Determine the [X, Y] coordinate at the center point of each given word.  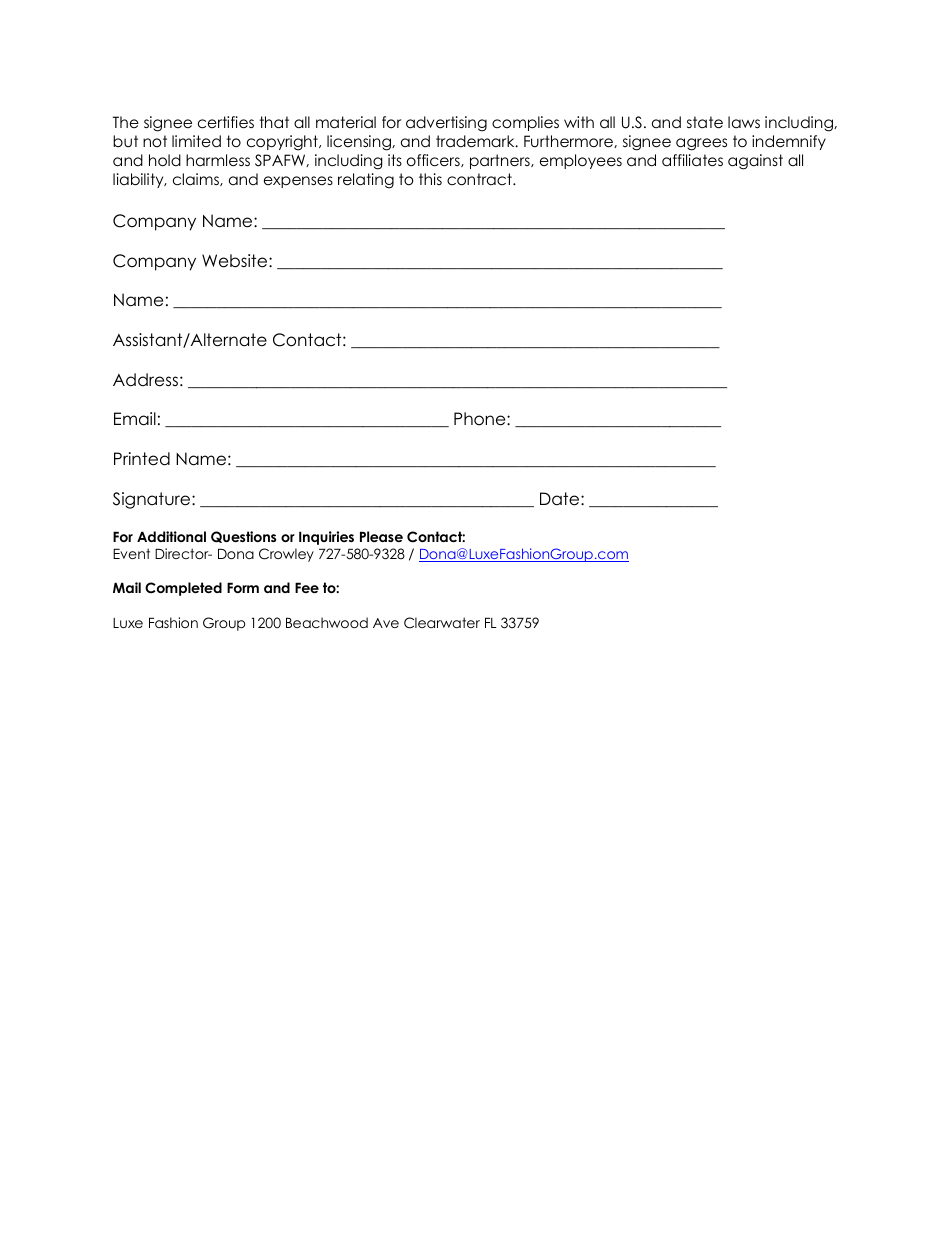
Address [145, 380]
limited [196, 141]
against [755, 162]
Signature [153, 500]
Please [381, 536]
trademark [476, 141]
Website [236, 261]
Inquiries [326, 538]
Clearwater [442, 623]
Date [561, 499]
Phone [481, 419]
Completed [183, 589]
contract [480, 179]
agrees [701, 144]
